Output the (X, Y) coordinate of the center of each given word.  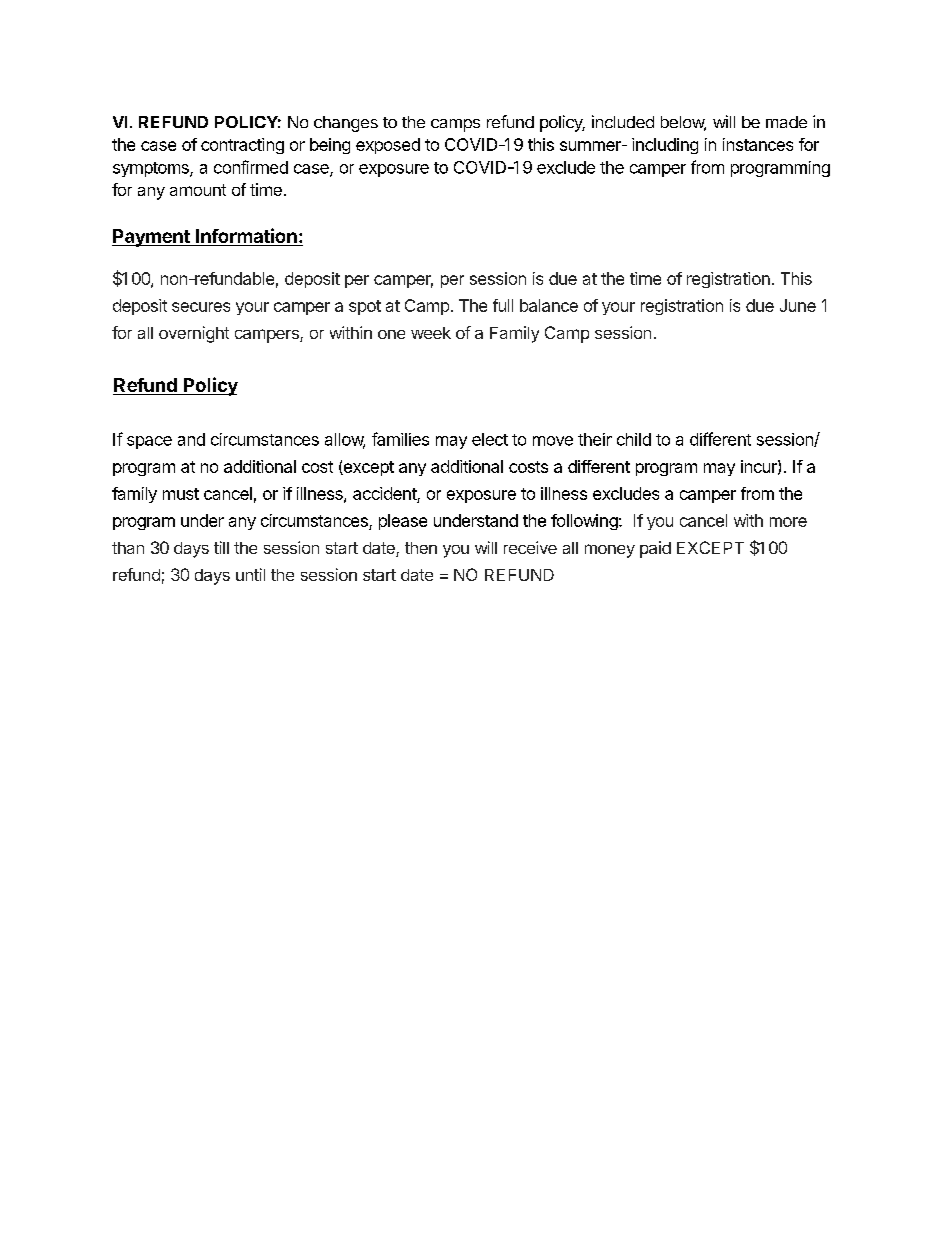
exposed (388, 146)
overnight (194, 334)
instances (758, 144)
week (431, 333)
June (798, 305)
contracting (242, 146)
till (221, 547)
